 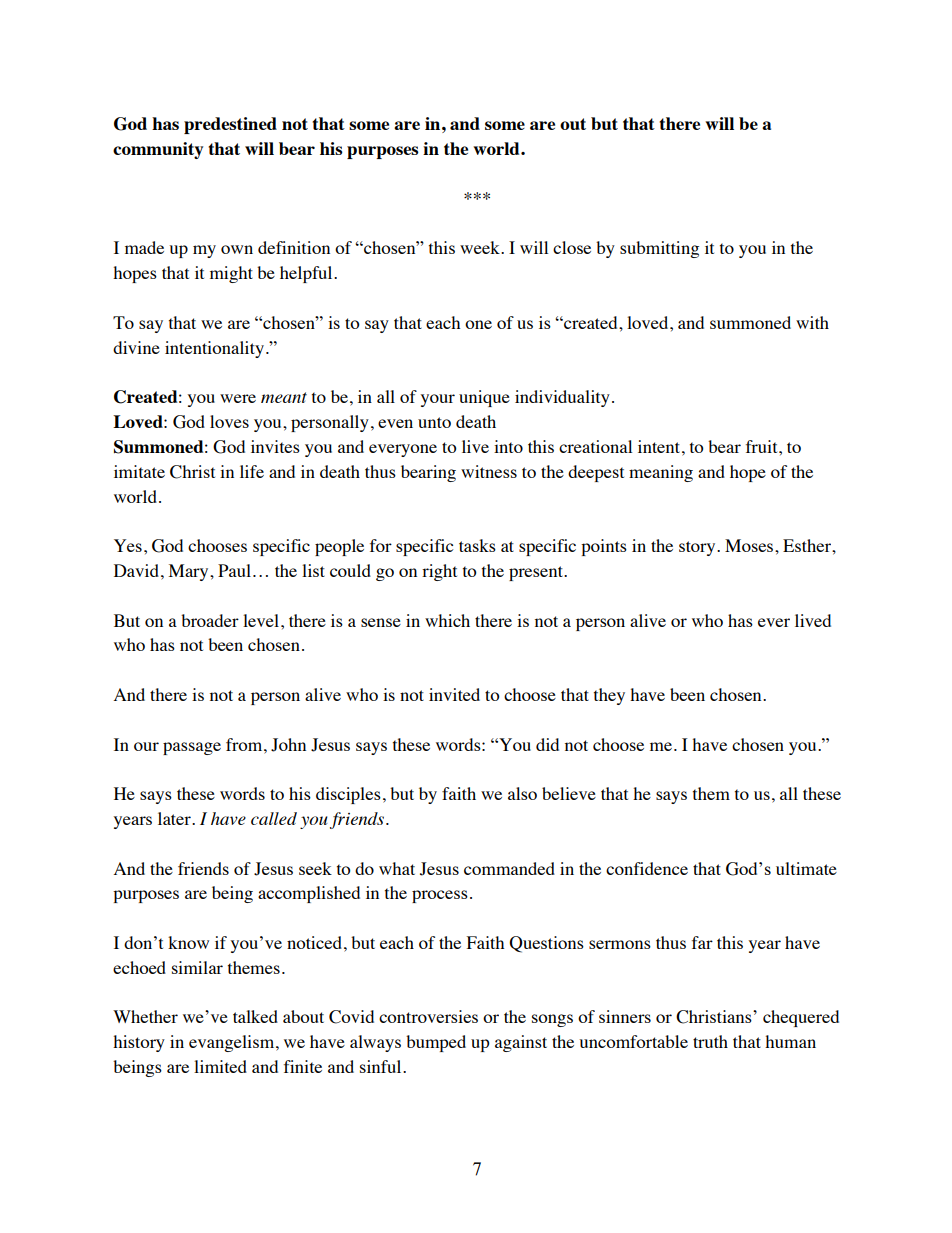 I want to click on evangelism, so click(x=233, y=1043).
